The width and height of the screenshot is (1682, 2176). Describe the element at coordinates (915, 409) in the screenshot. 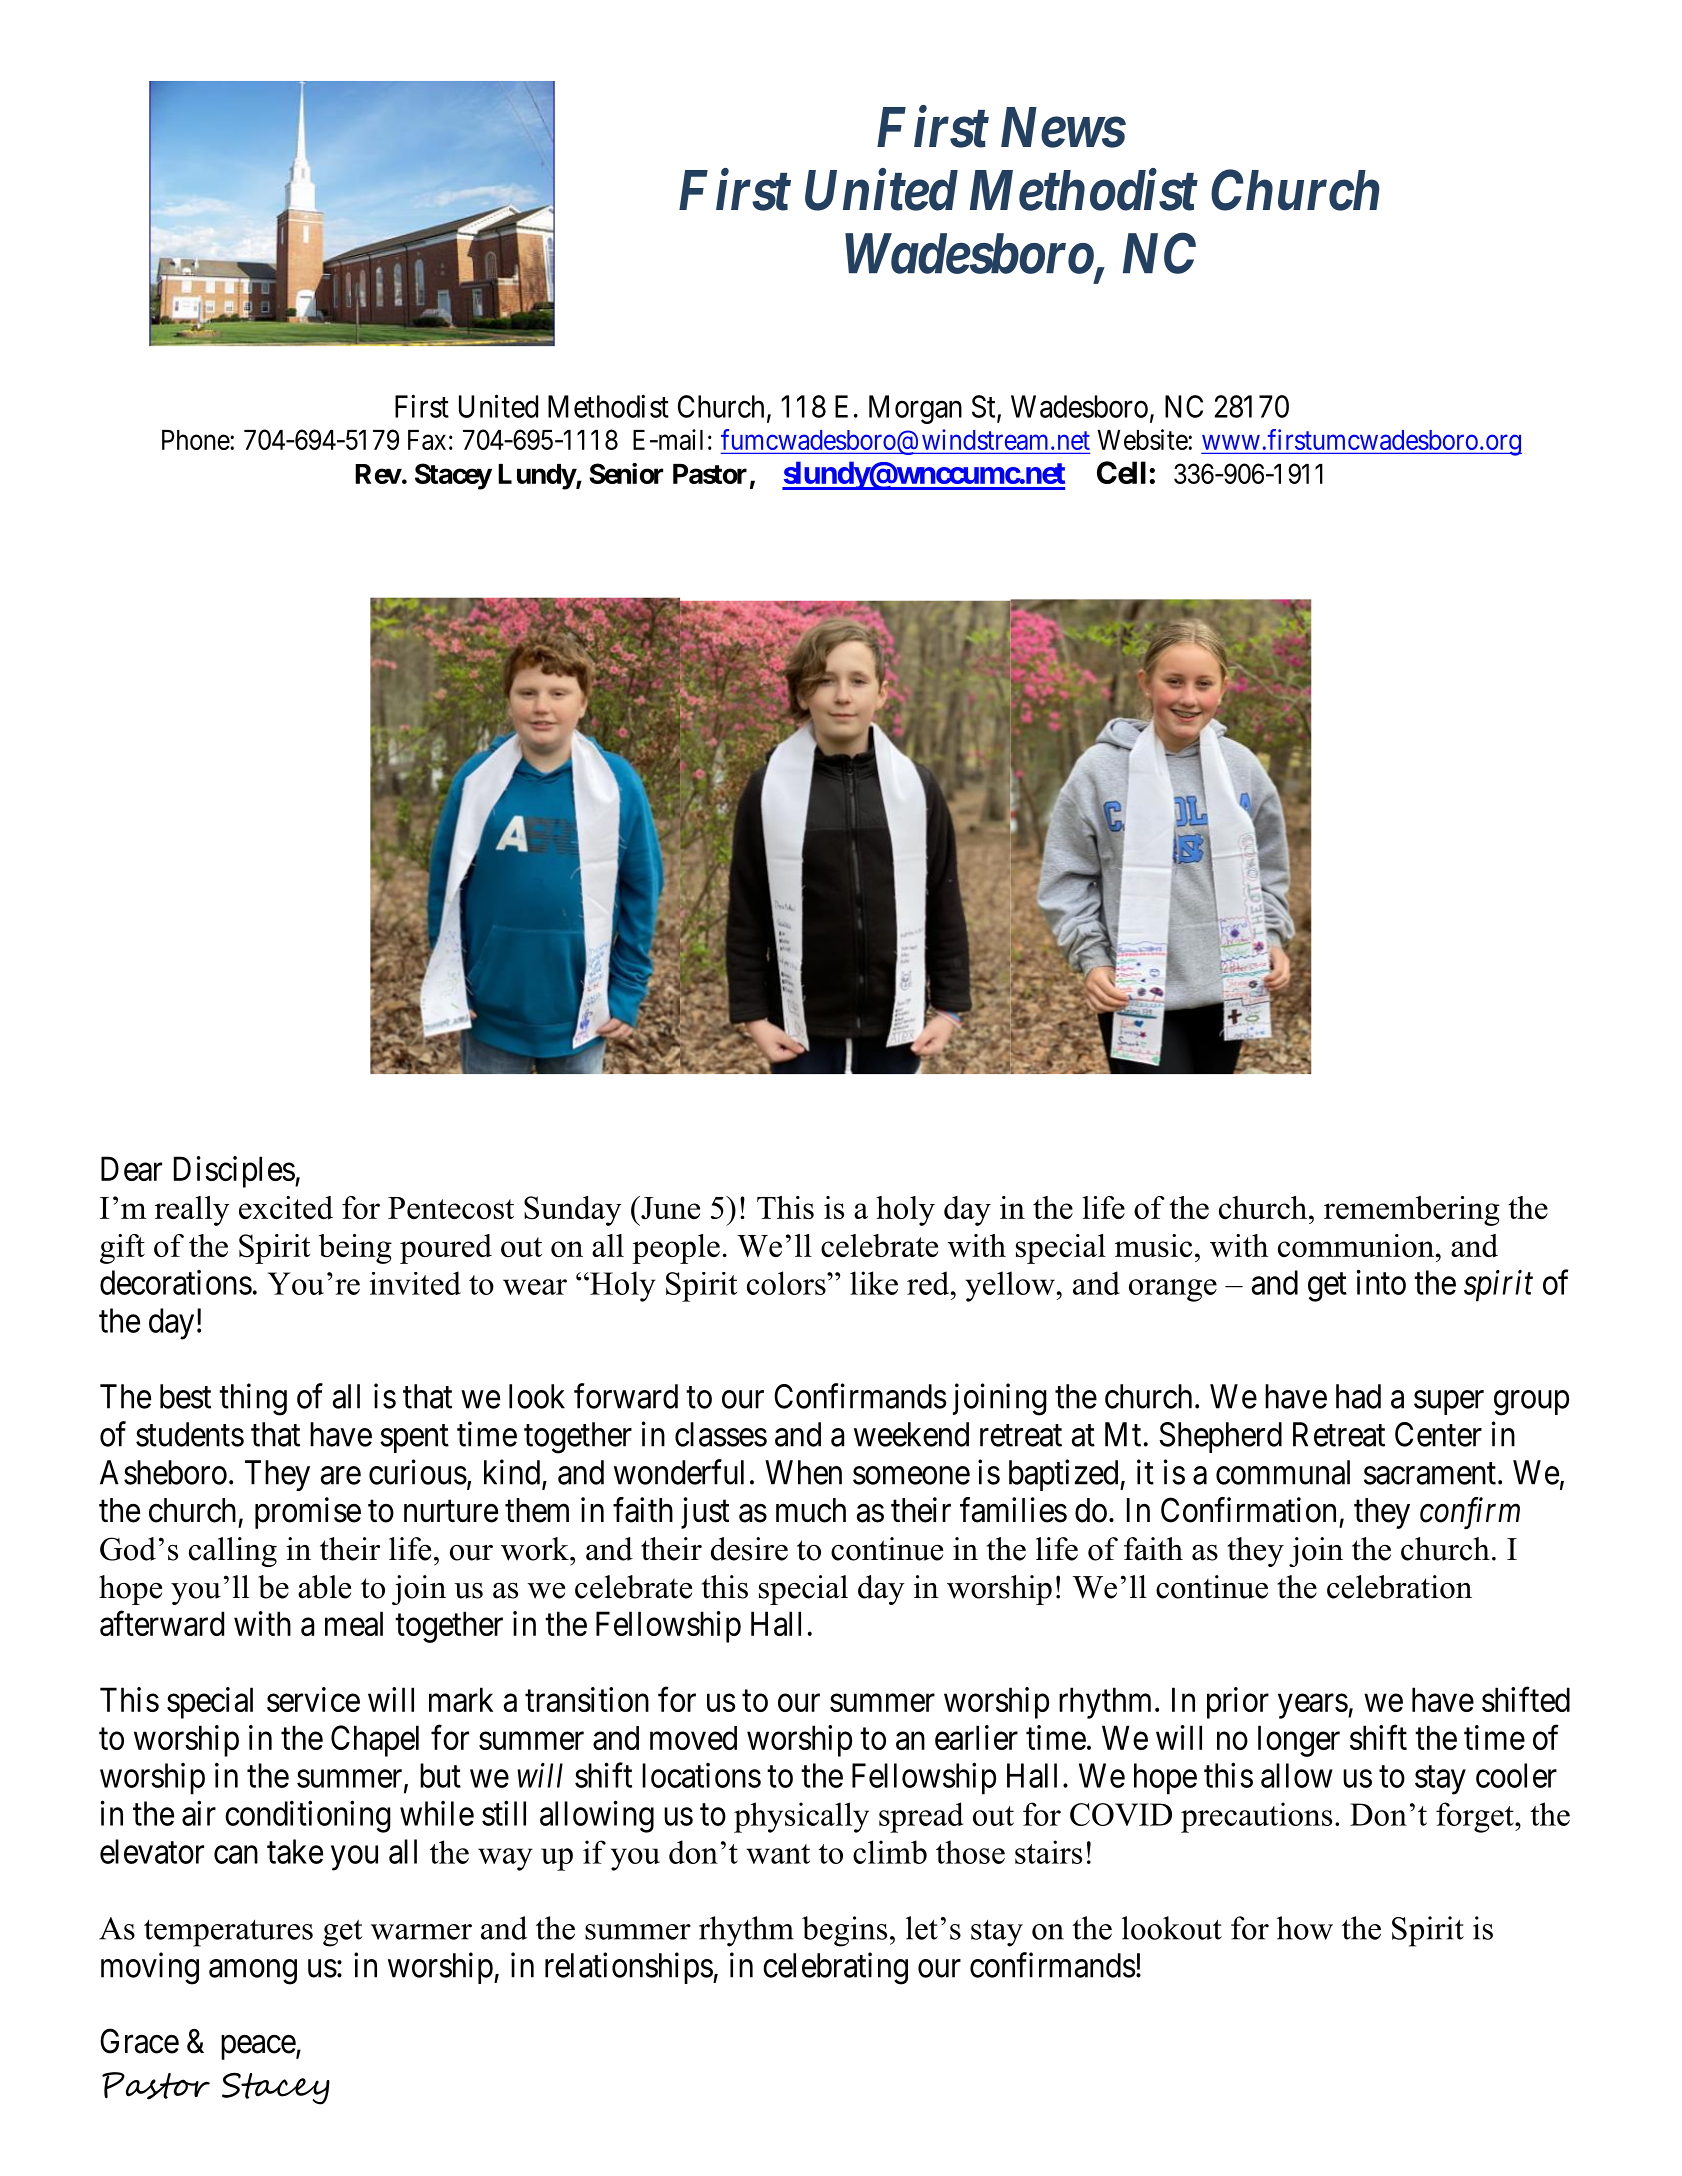

I see `Morgan` at that location.
